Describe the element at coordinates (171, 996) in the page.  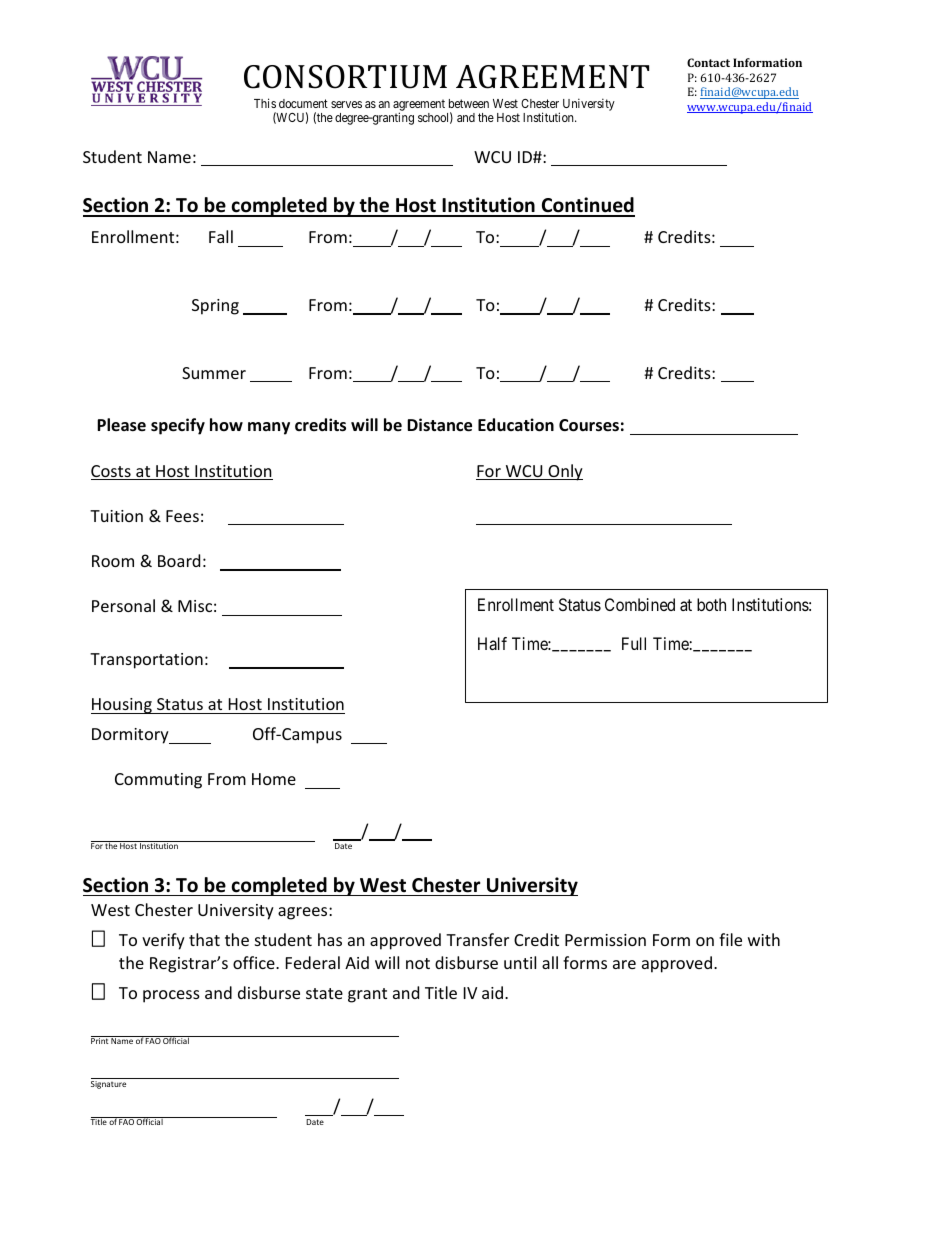
I see `process` at that location.
